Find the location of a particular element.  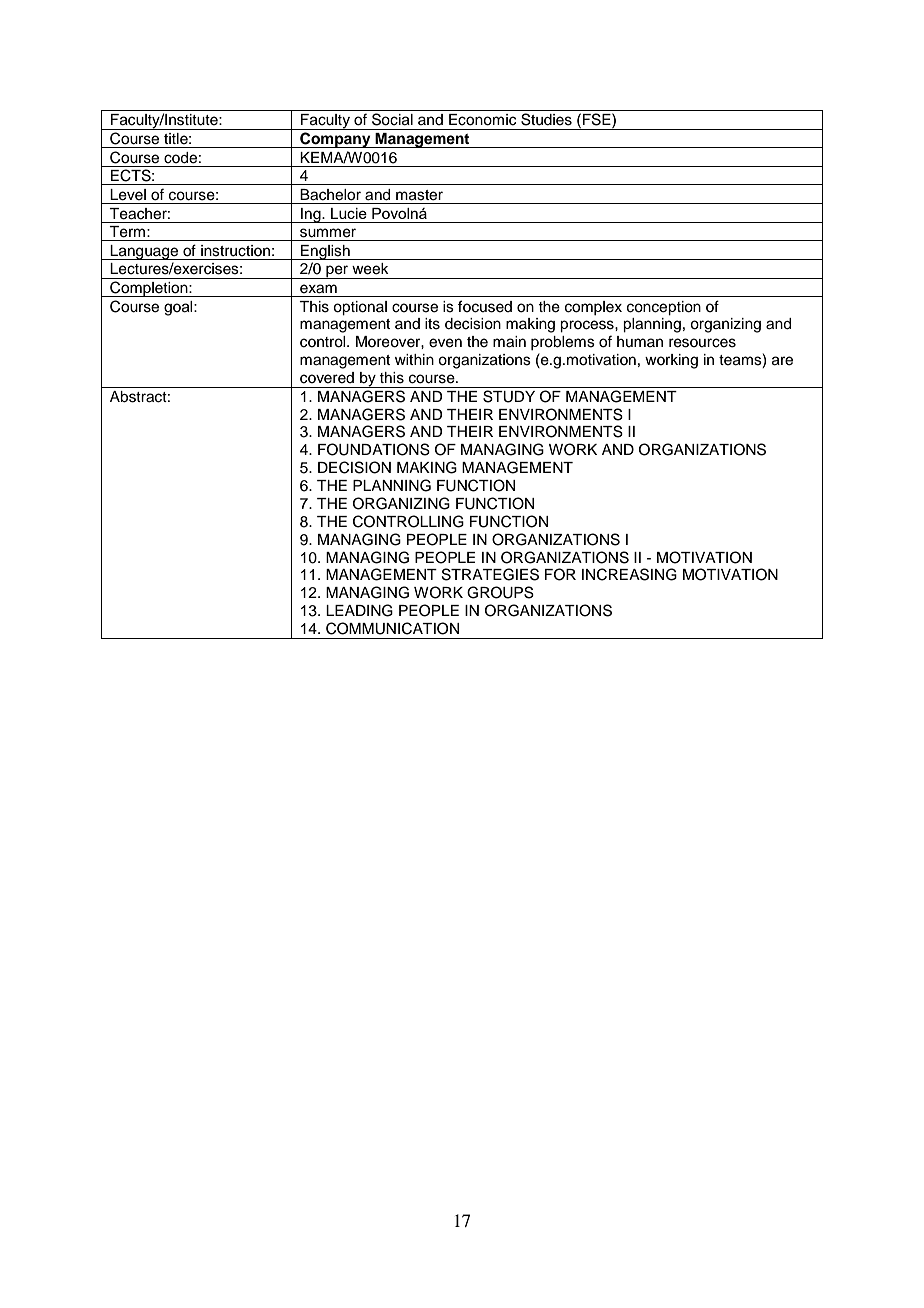

LEADING is located at coordinates (359, 610).
